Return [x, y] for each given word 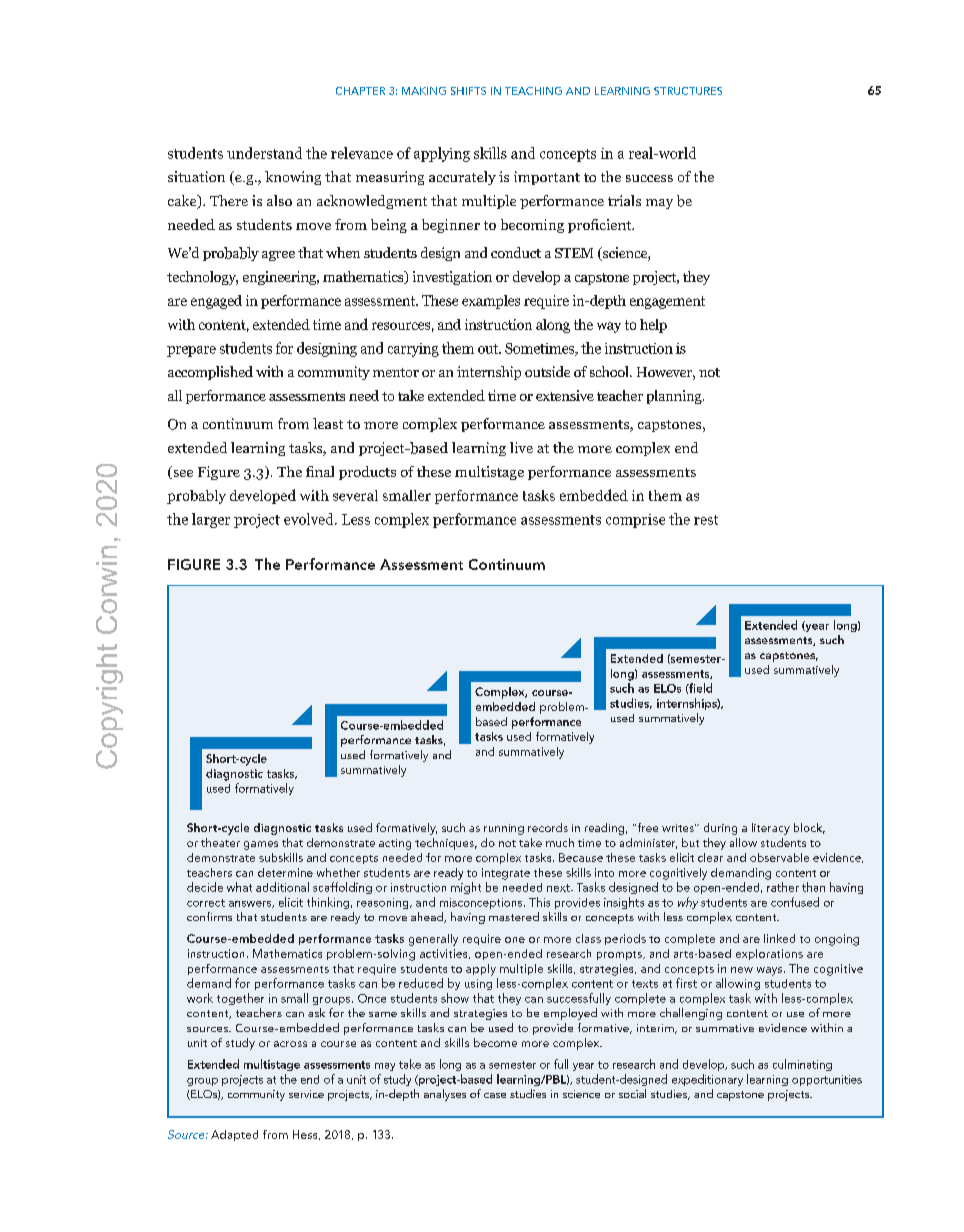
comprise [635, 521]
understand [264, 153]
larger [211, 520]
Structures [688, 91]
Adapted [234, 1135]
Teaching [533, 91]
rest [706, 520]
